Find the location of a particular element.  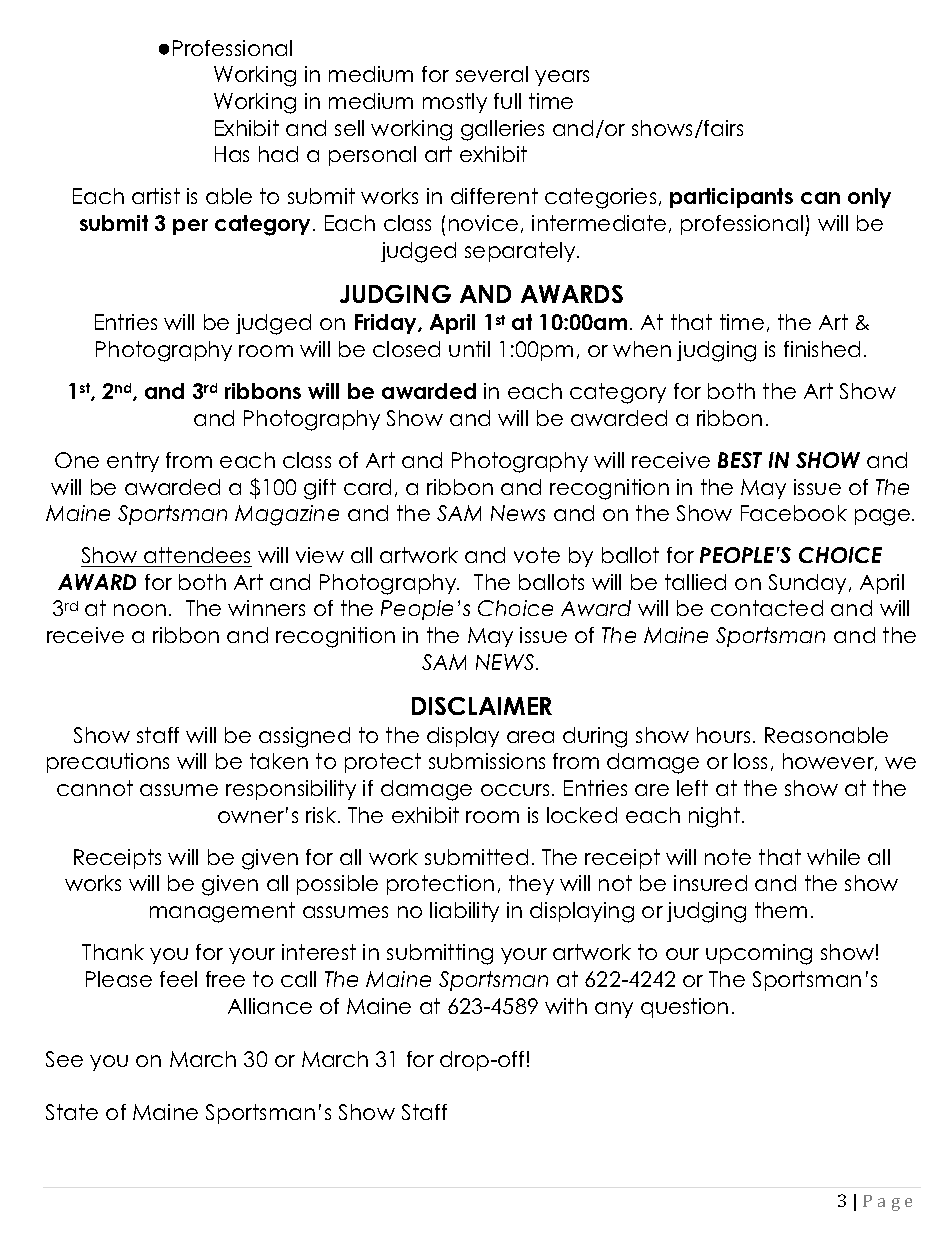

noon is located at coordinates (140, 610).
